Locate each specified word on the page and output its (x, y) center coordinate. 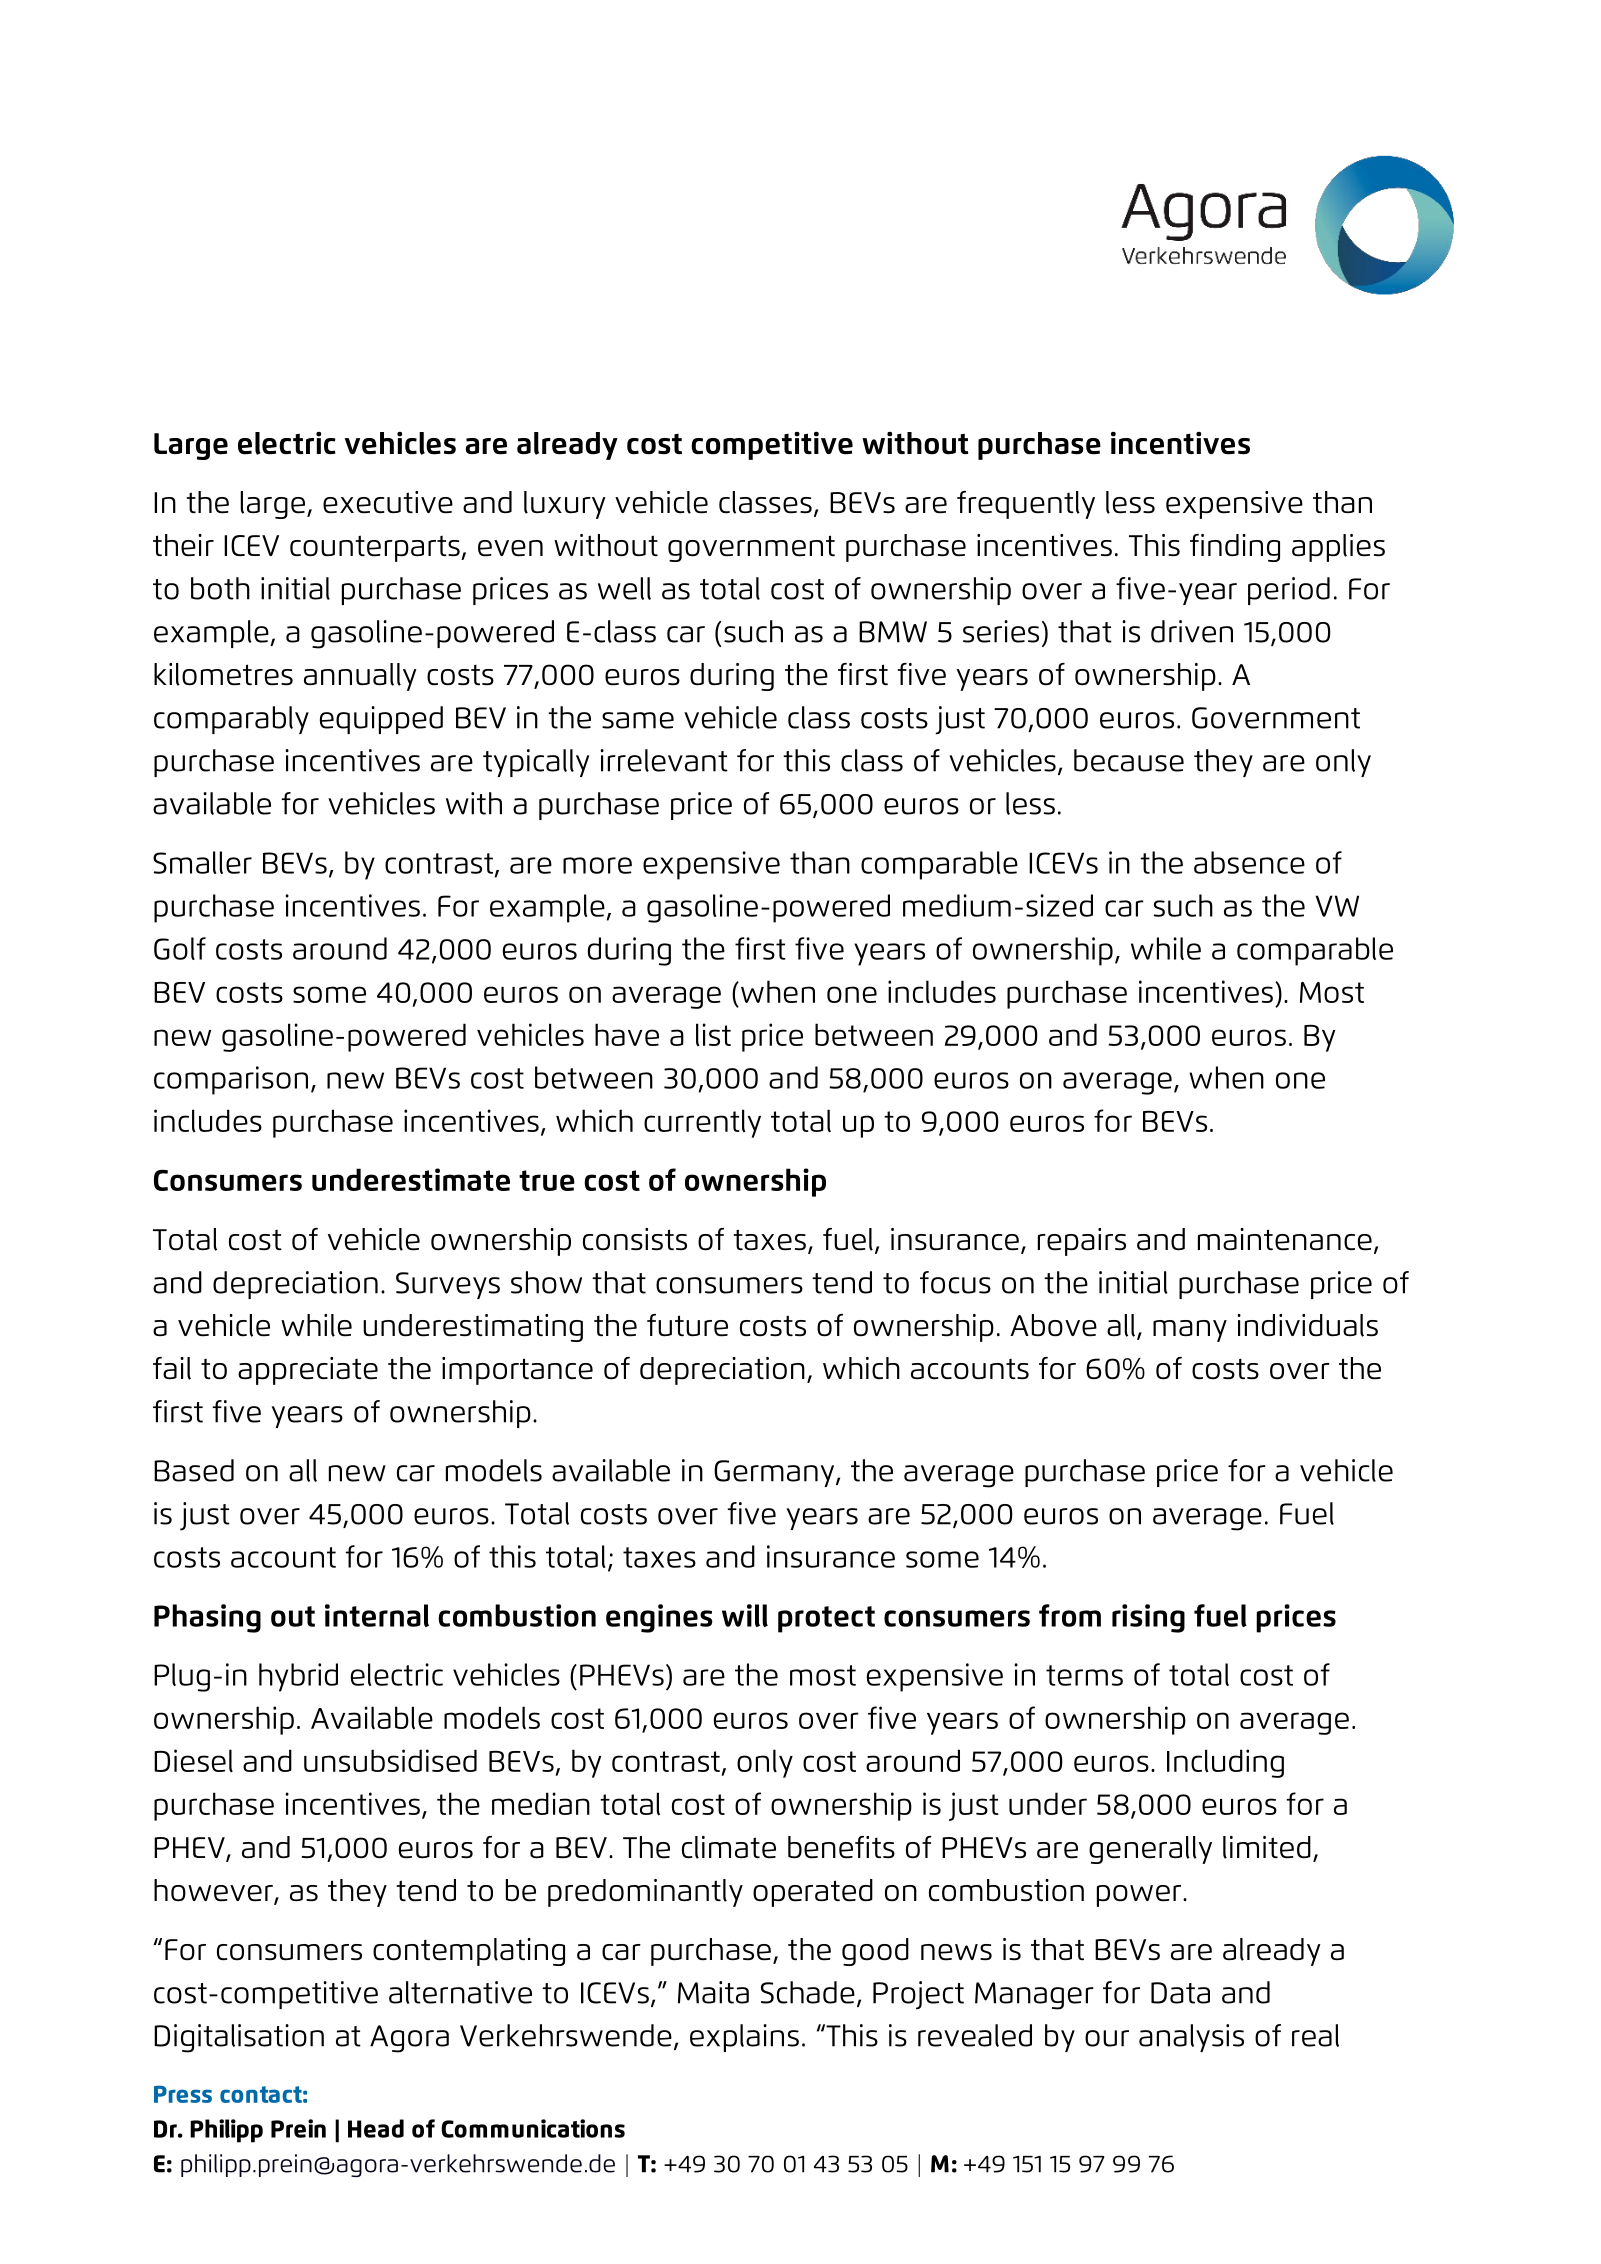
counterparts (376, 548)
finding (1235, 548)
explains (744, 2038)
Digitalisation (239, 2038)
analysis (1191, 2038)
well (624, 588)
